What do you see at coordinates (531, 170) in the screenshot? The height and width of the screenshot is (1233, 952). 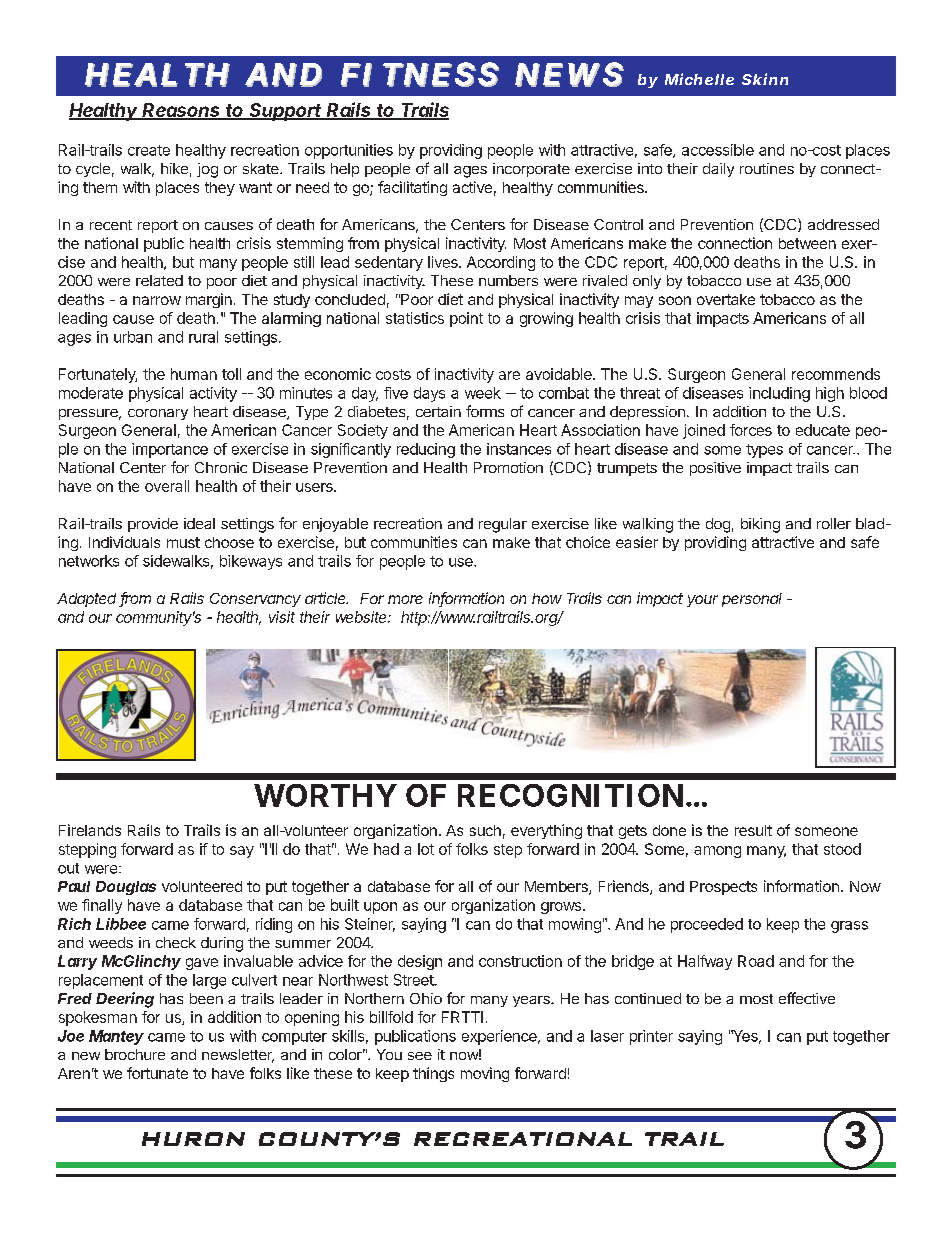 I see `incorporate` at bounding box center [531, 170].
